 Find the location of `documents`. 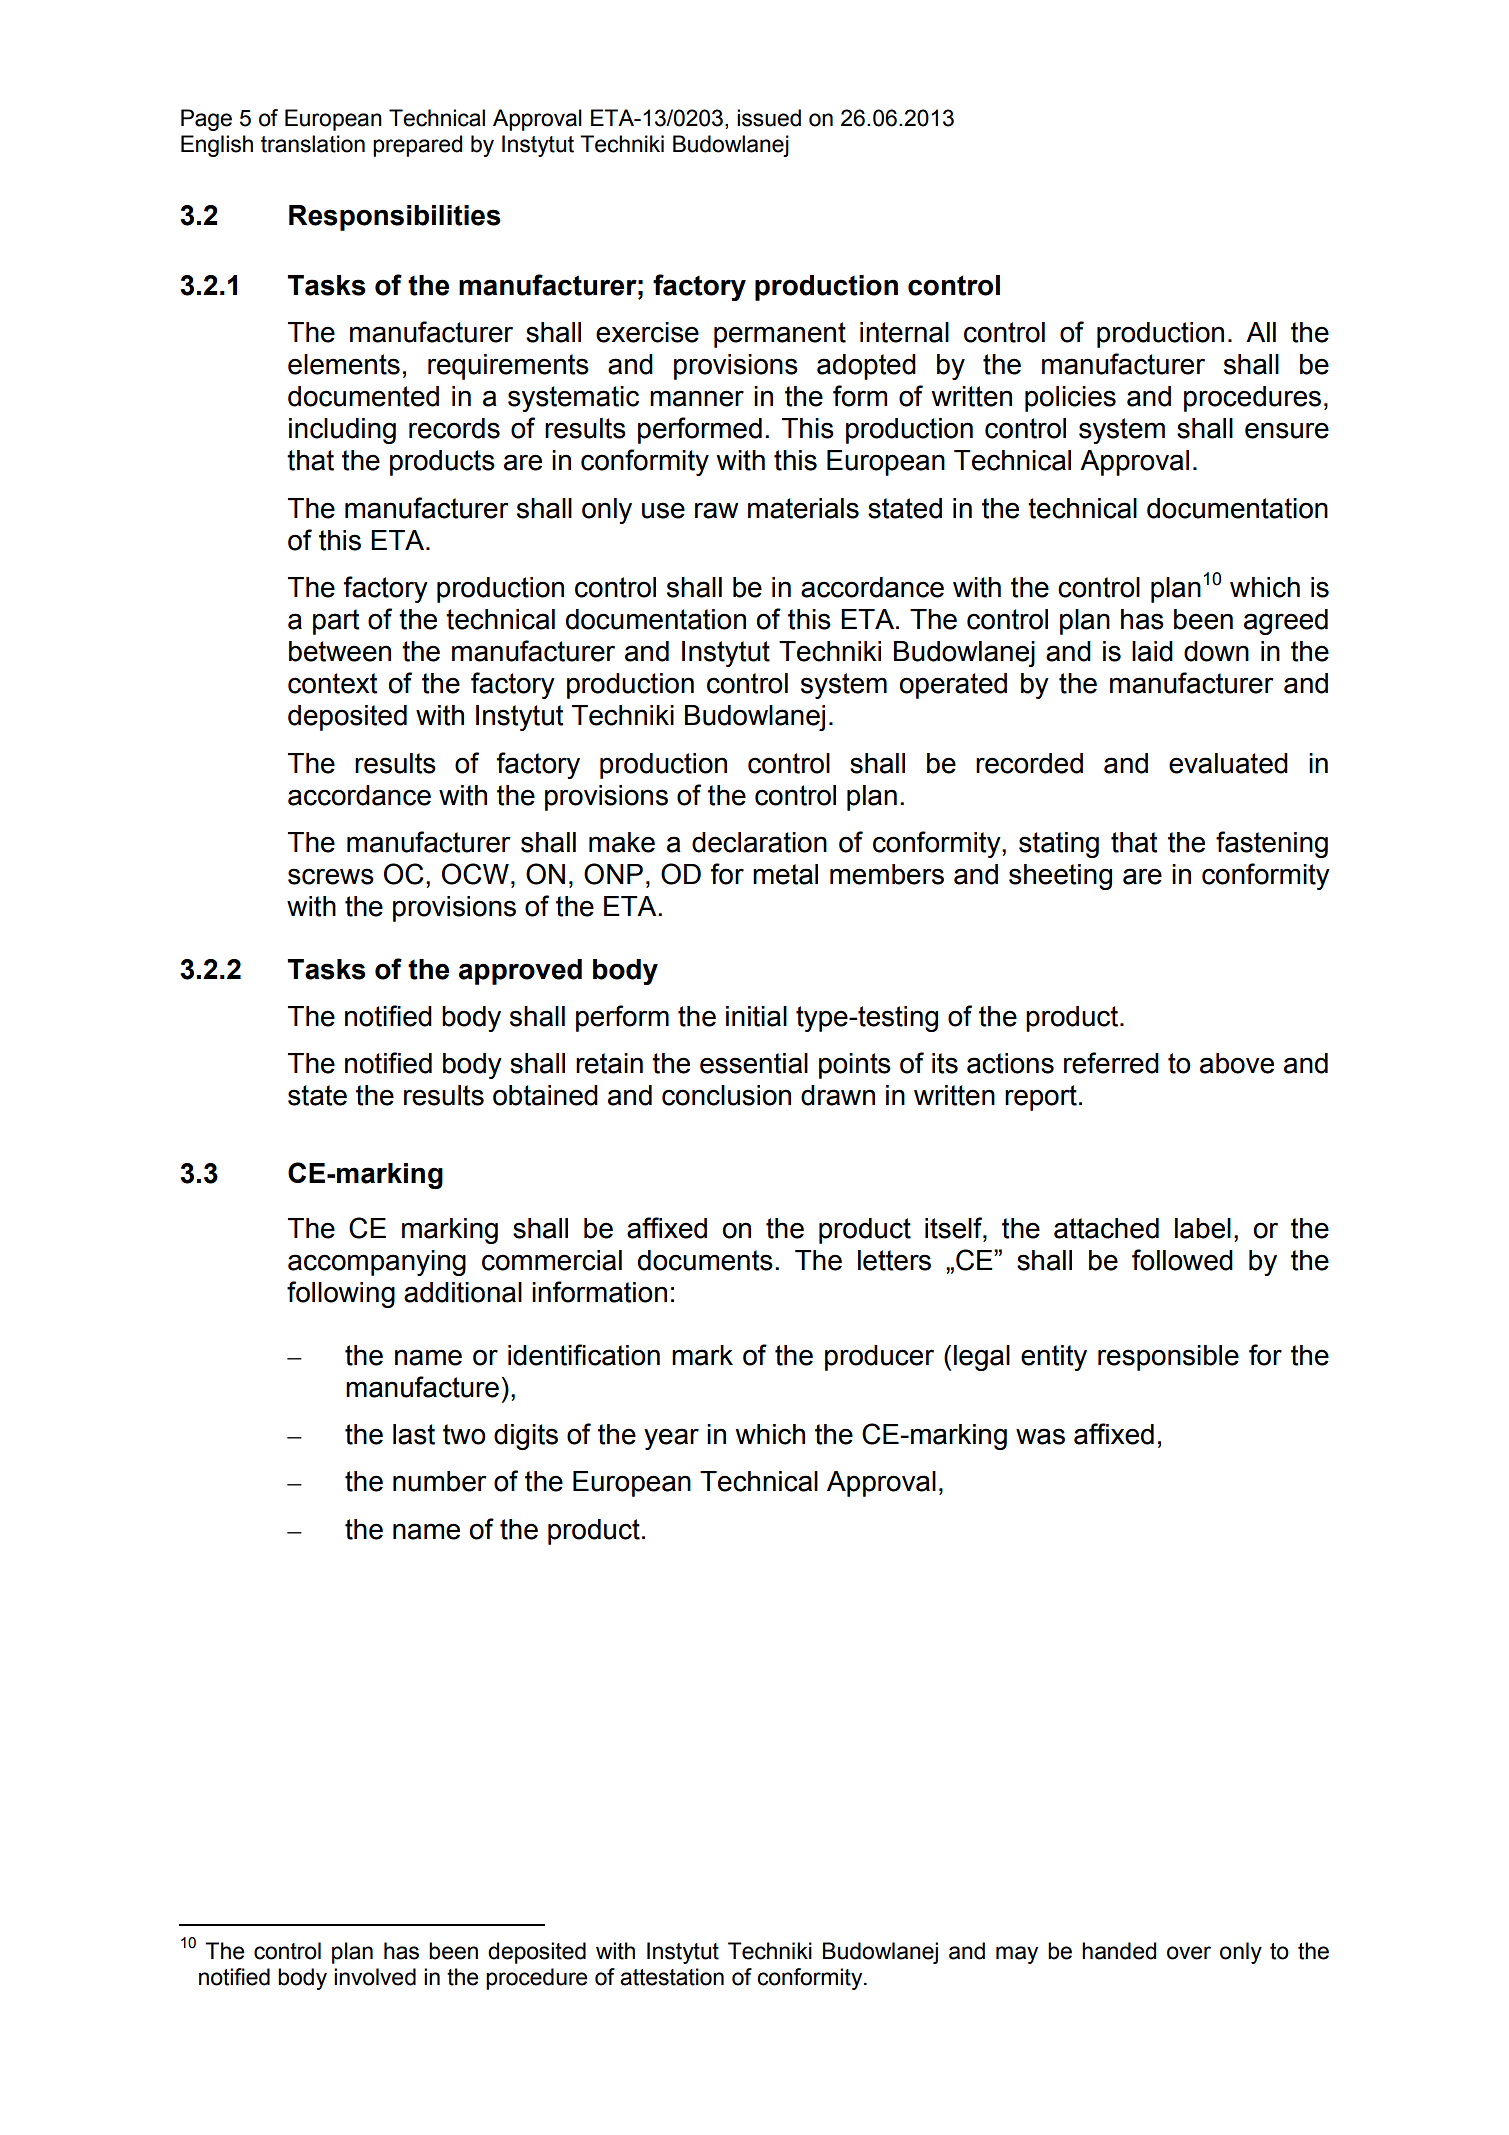

documents is located at coordinates (705, 1260).
